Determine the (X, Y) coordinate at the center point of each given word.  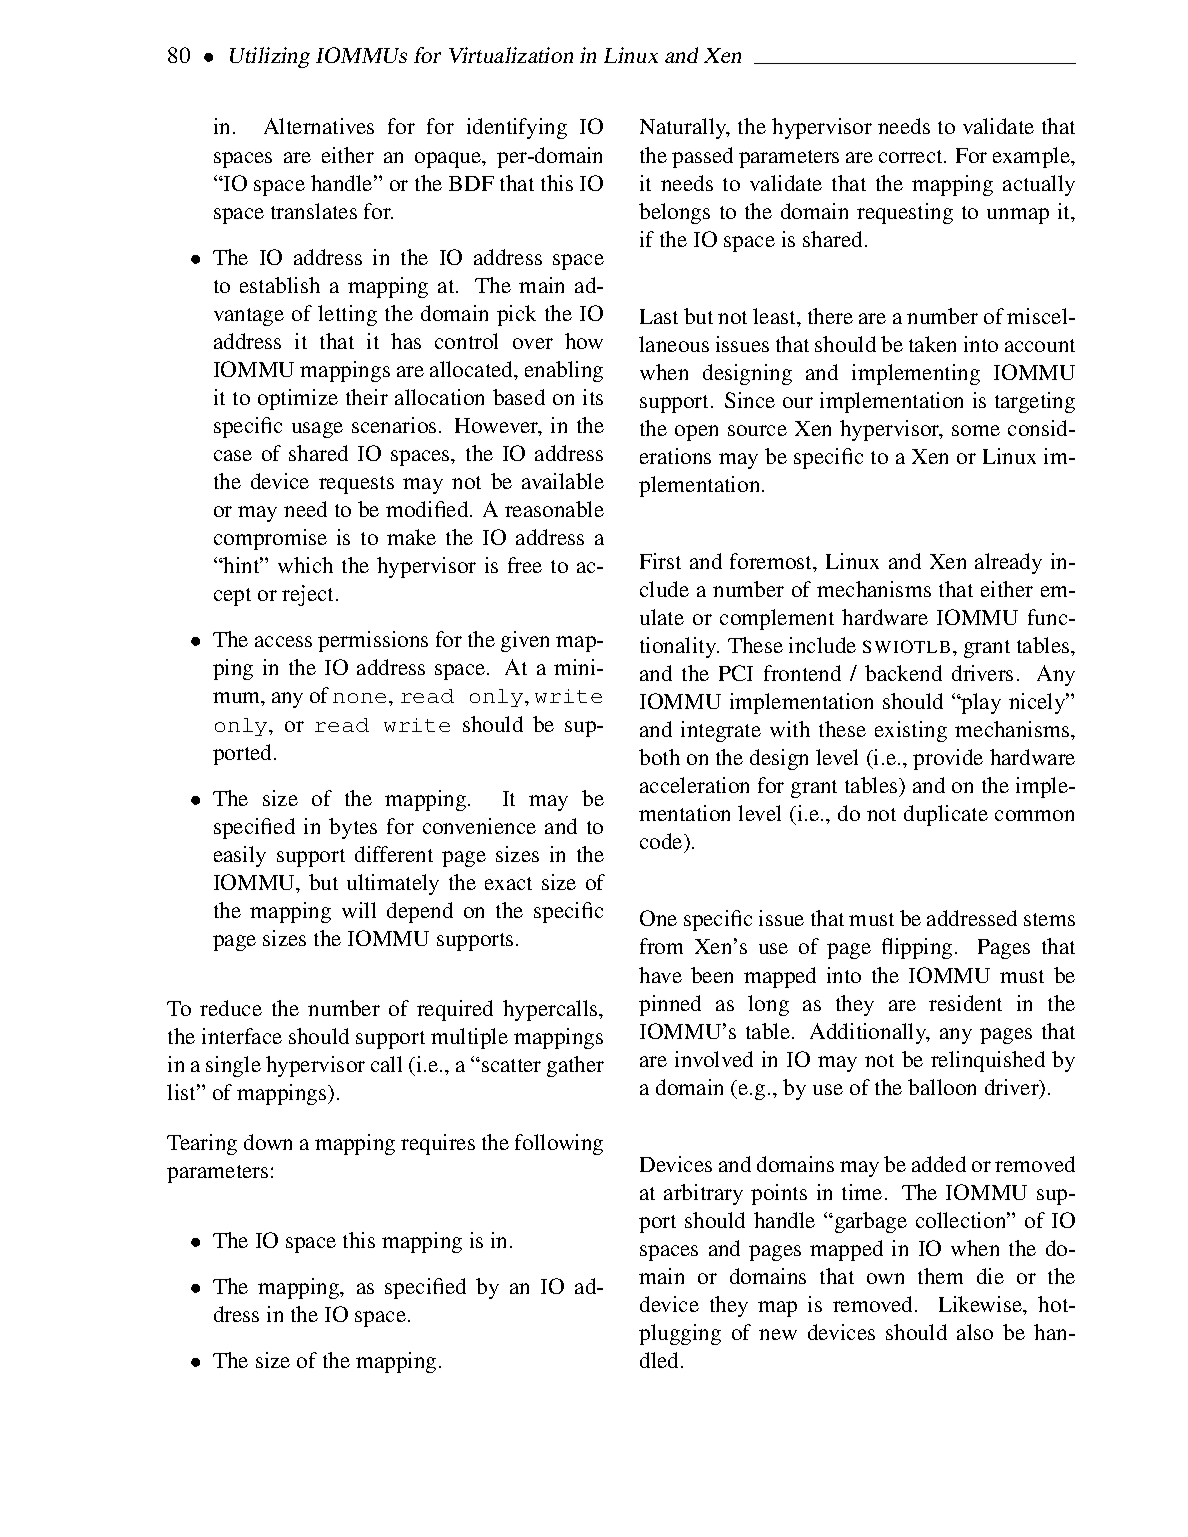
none (359, 698)
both (659, 757)
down (268, 1142)
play (980, 703)
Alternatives (319, 126)
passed (702, 157)
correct (912, 156)
